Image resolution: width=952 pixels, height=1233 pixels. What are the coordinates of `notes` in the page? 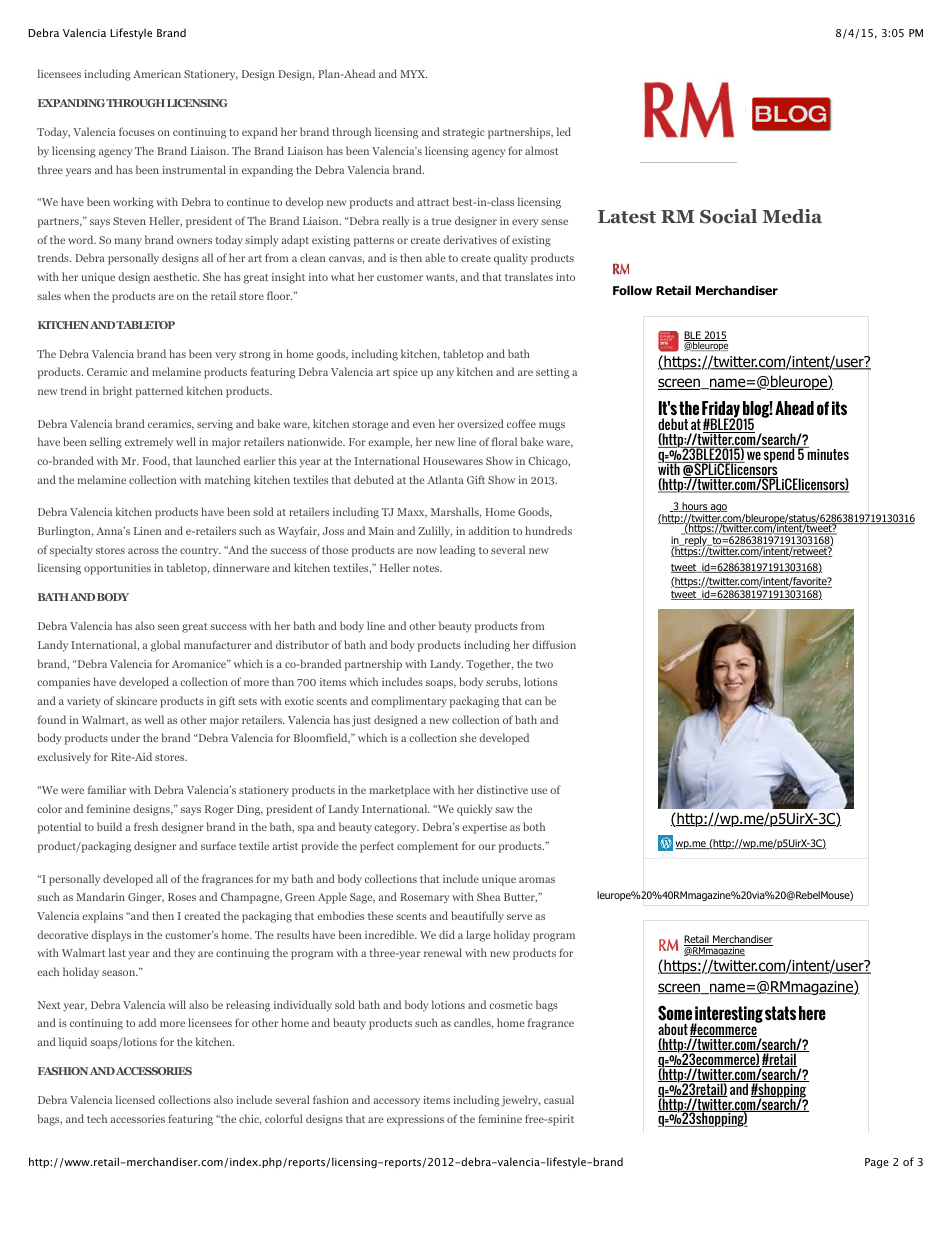 It's located at (427, 568).
